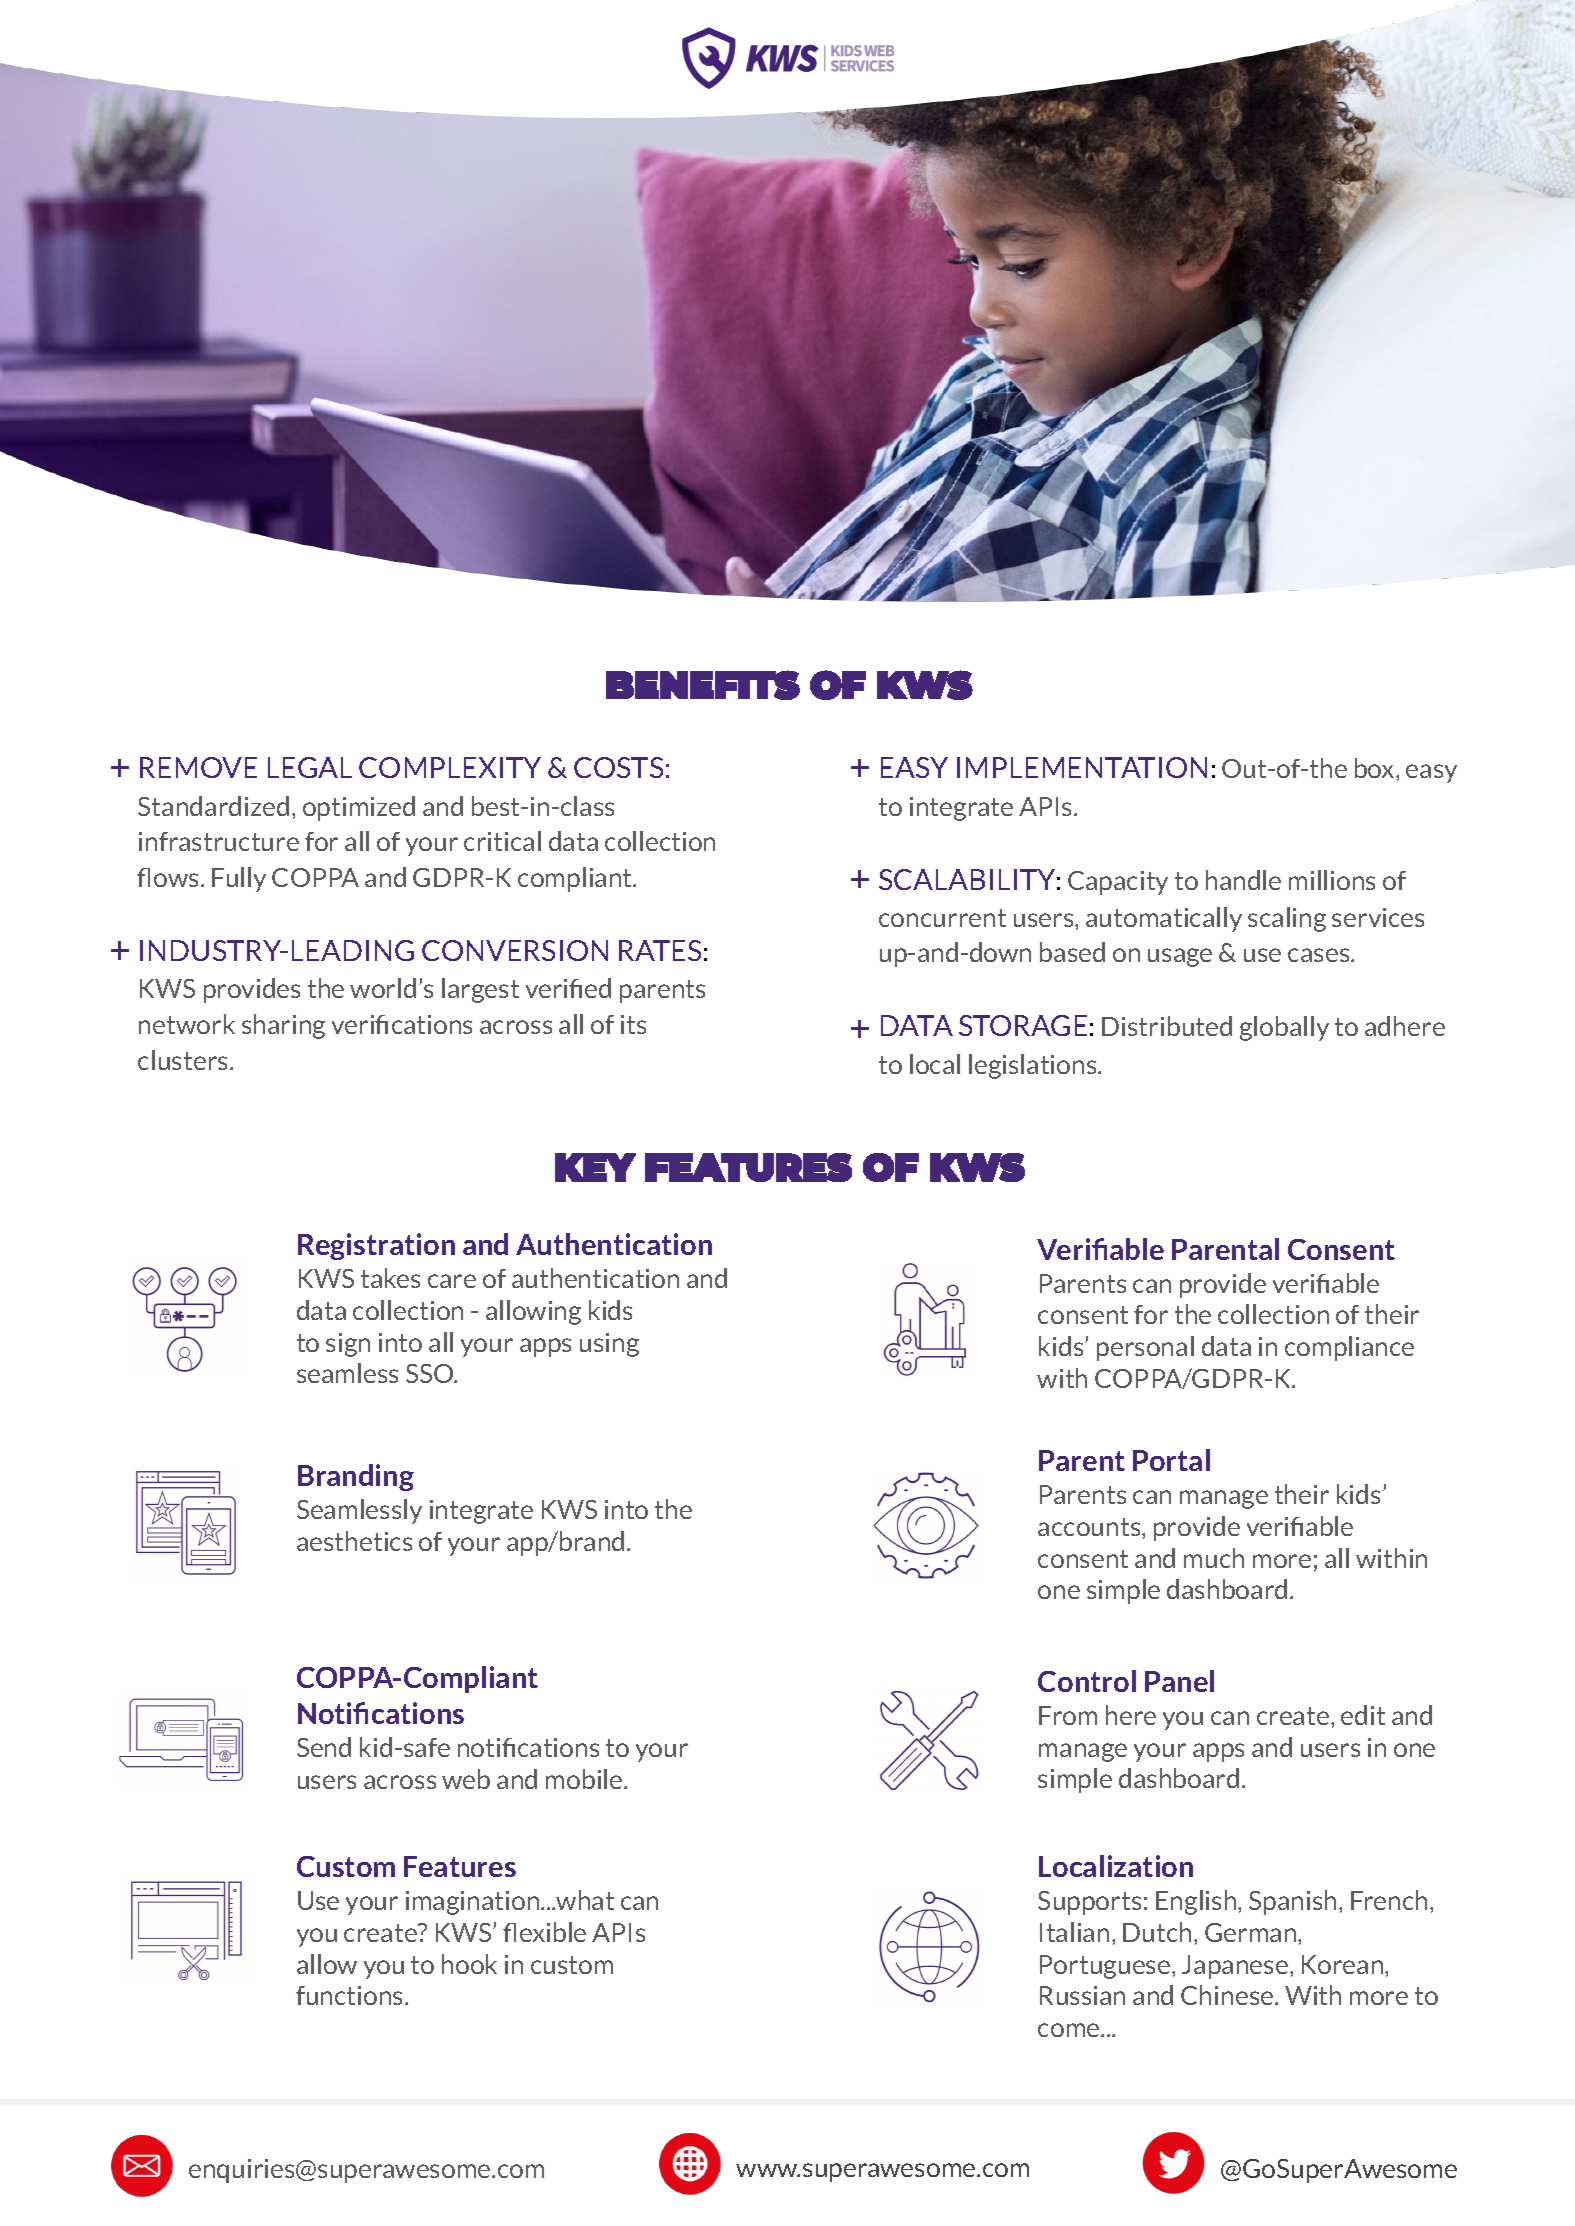  Describe the element at coordinates (354, 1541) in the screenshot. I see `aesthetics` at that location.
